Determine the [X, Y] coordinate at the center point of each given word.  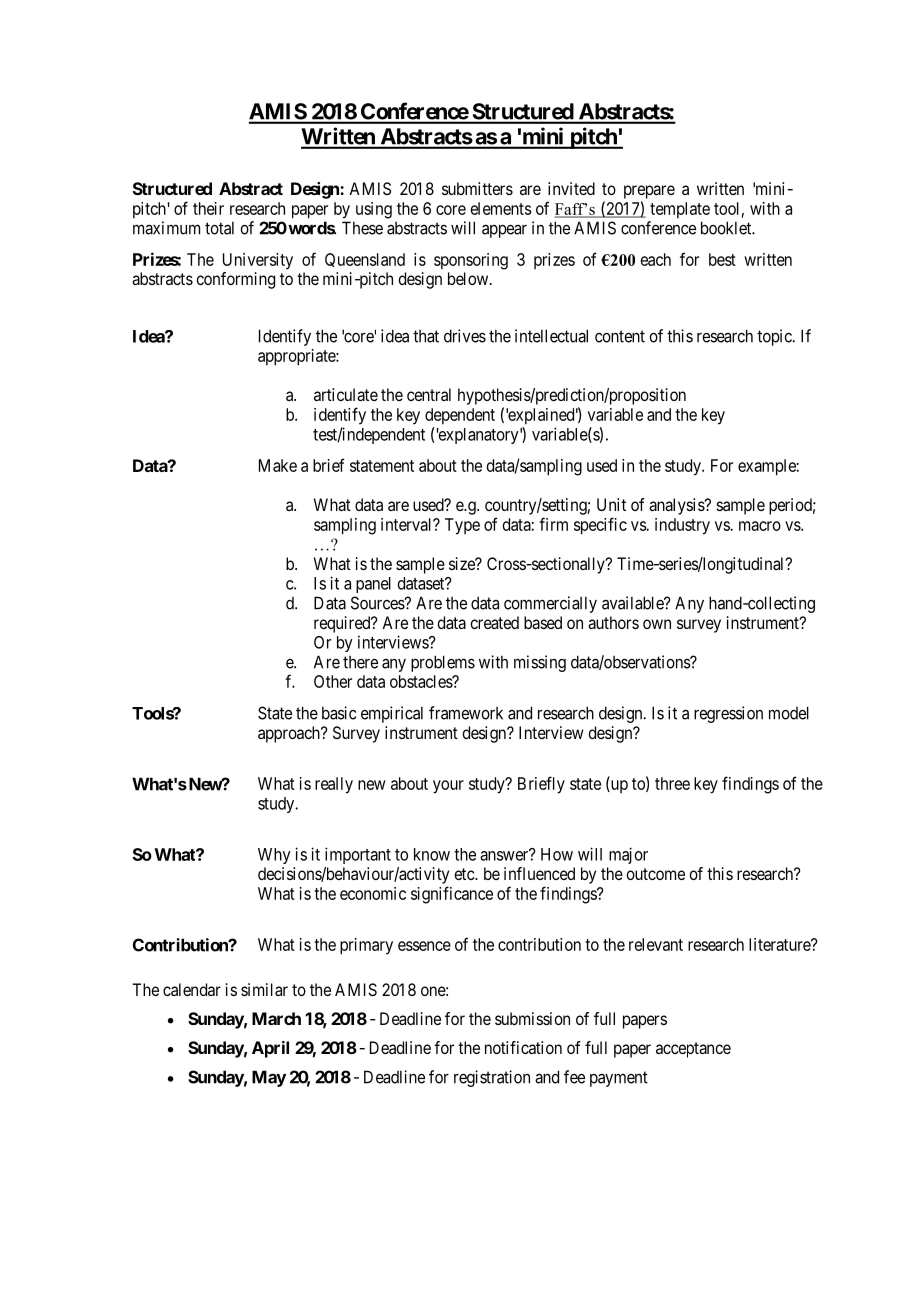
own [657, 624]
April [270, 1049]
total [219, 228]
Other [333, 681]
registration [492, 1078]
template [680, 210]
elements [501, 208]
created [494, 622]
